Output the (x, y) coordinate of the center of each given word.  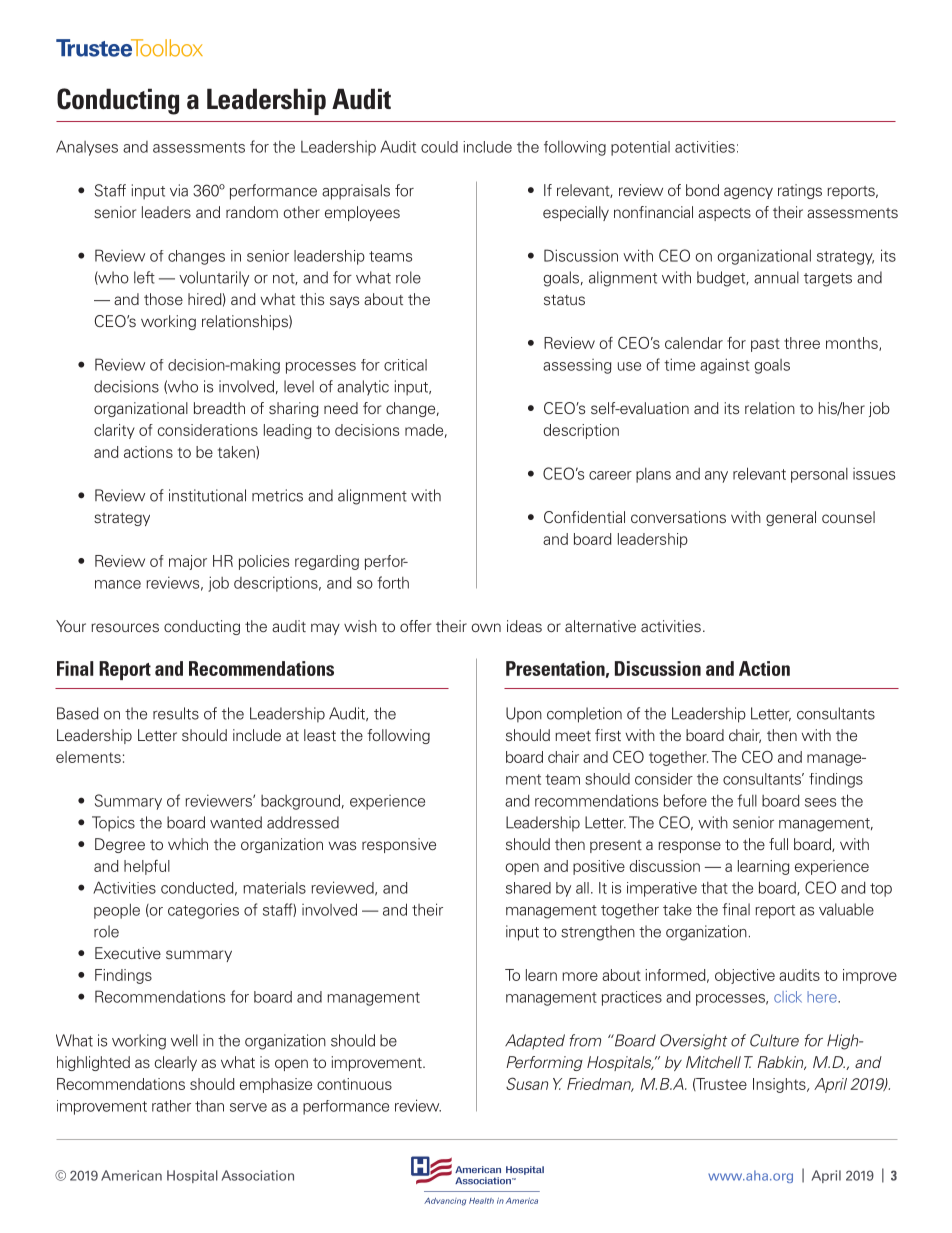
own (486, 627)
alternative (600, 626)
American (131, 1175)
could (439, 147)
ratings (800, 191)
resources (125, 628)
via (179, 190)
